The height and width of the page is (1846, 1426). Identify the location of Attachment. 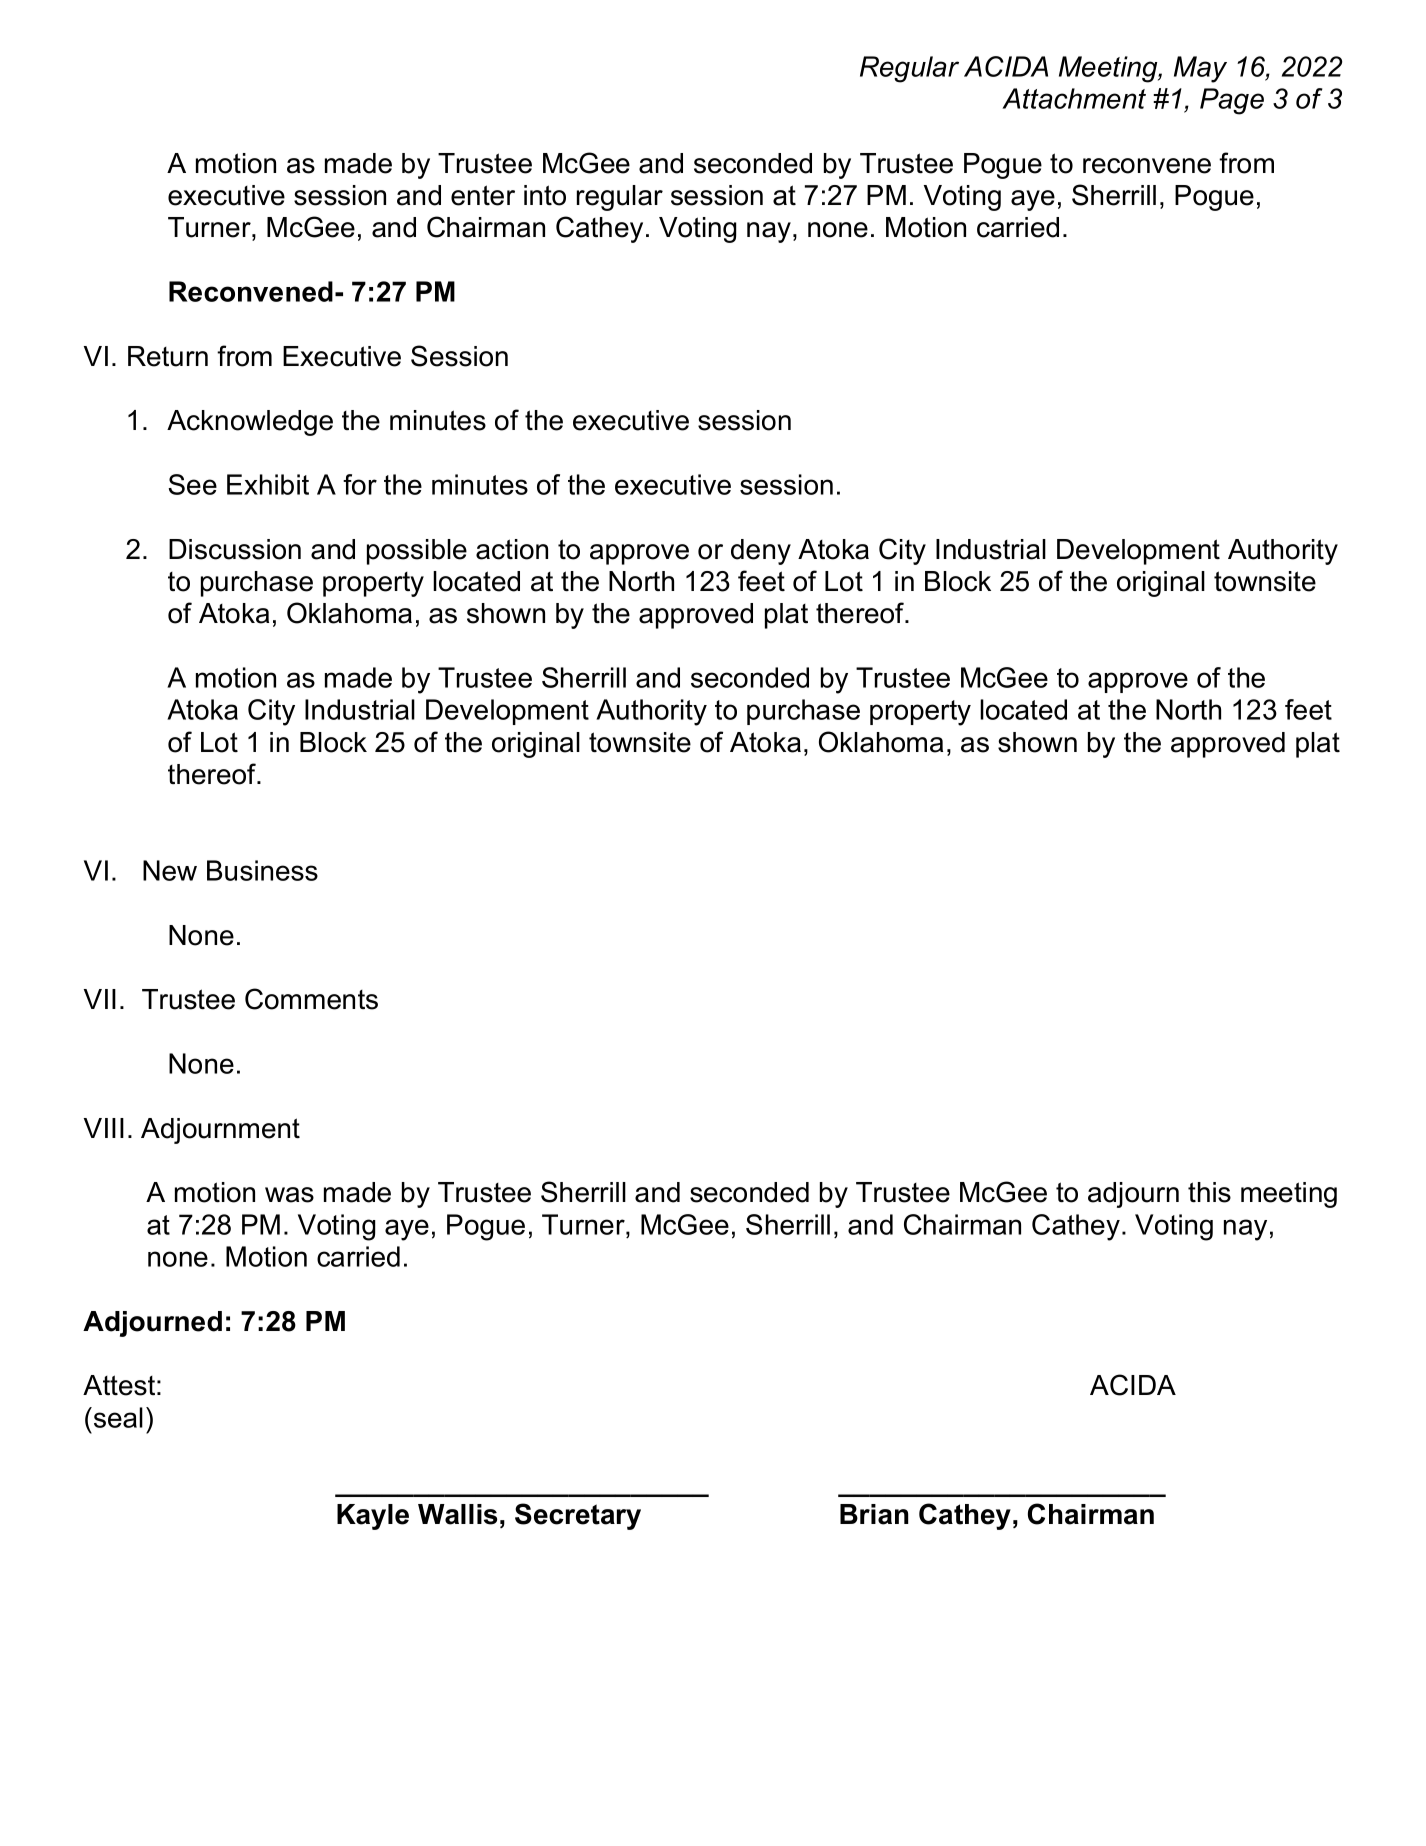
(1074, 98).
